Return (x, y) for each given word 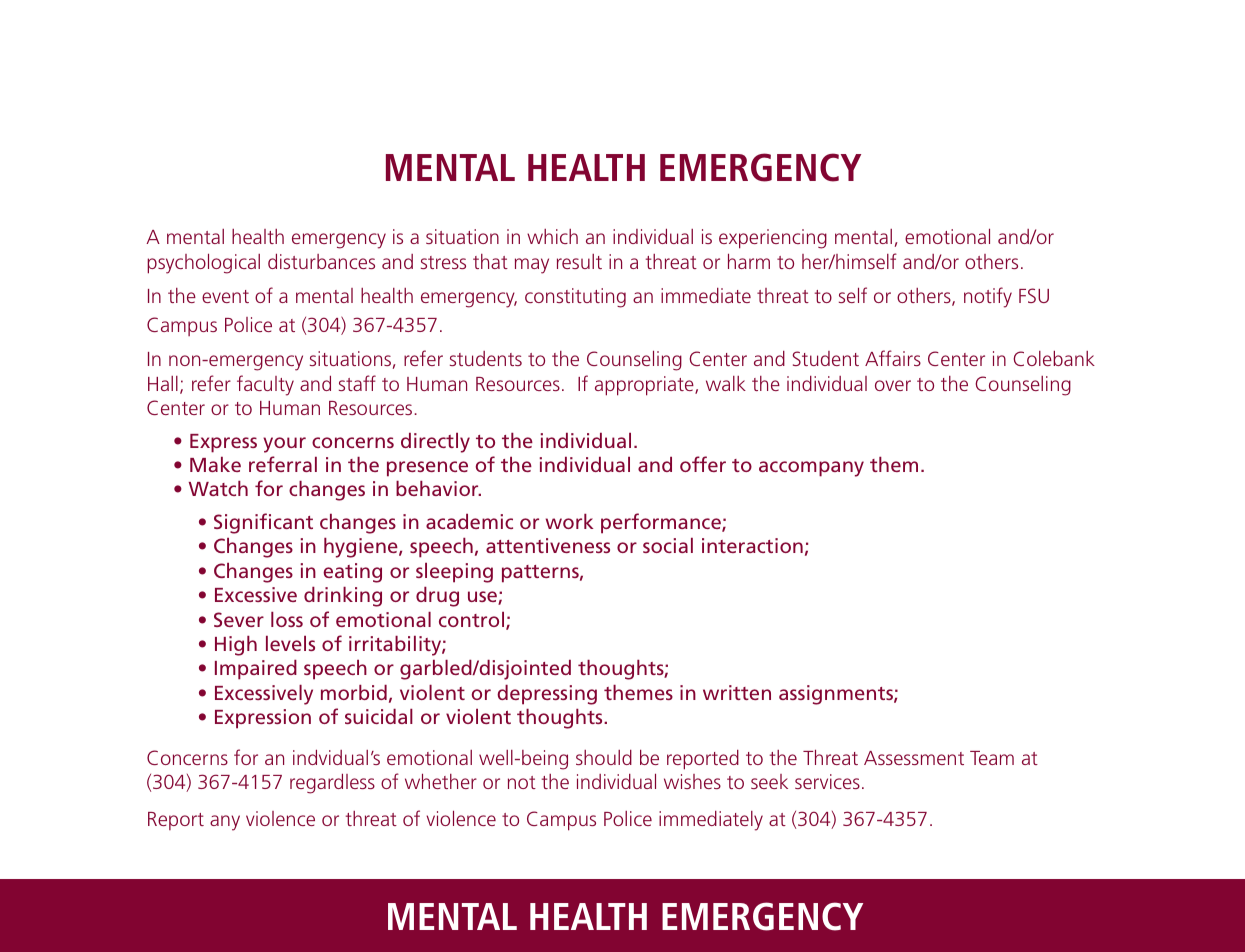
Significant (263, 523)
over (893, 385)
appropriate (645, 386)
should (604, 757)
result (579, 261)
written (737, 692)
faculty (265, 385)
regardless (332, 784)
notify (988, 297)
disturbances (321, 261)
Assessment (914, 758)
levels (290, 643)
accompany (811, 469)
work (569, 521)
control (473, 621)
